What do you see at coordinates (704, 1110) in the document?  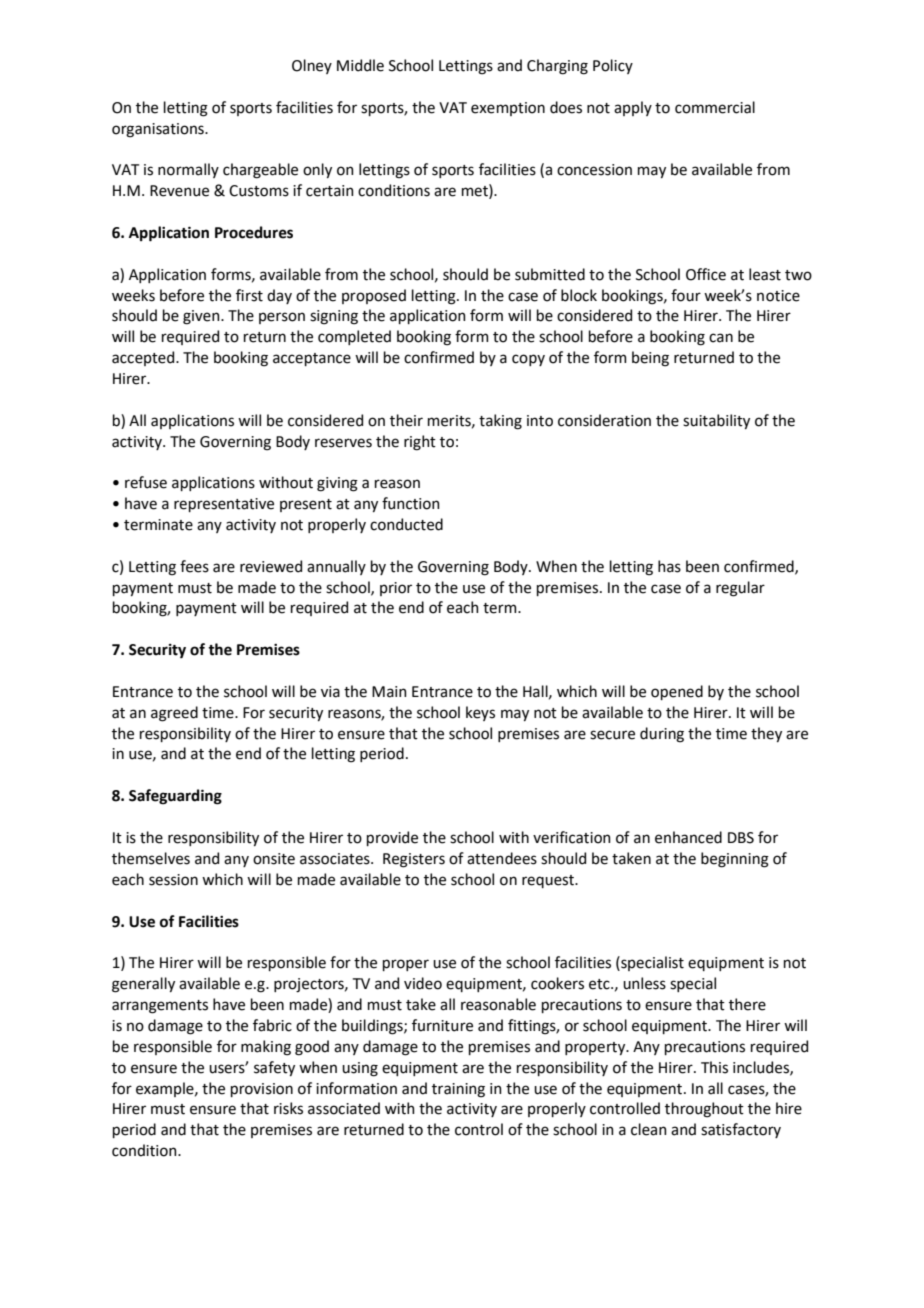 I see `throughout` at bounding box center [704, 1110].
